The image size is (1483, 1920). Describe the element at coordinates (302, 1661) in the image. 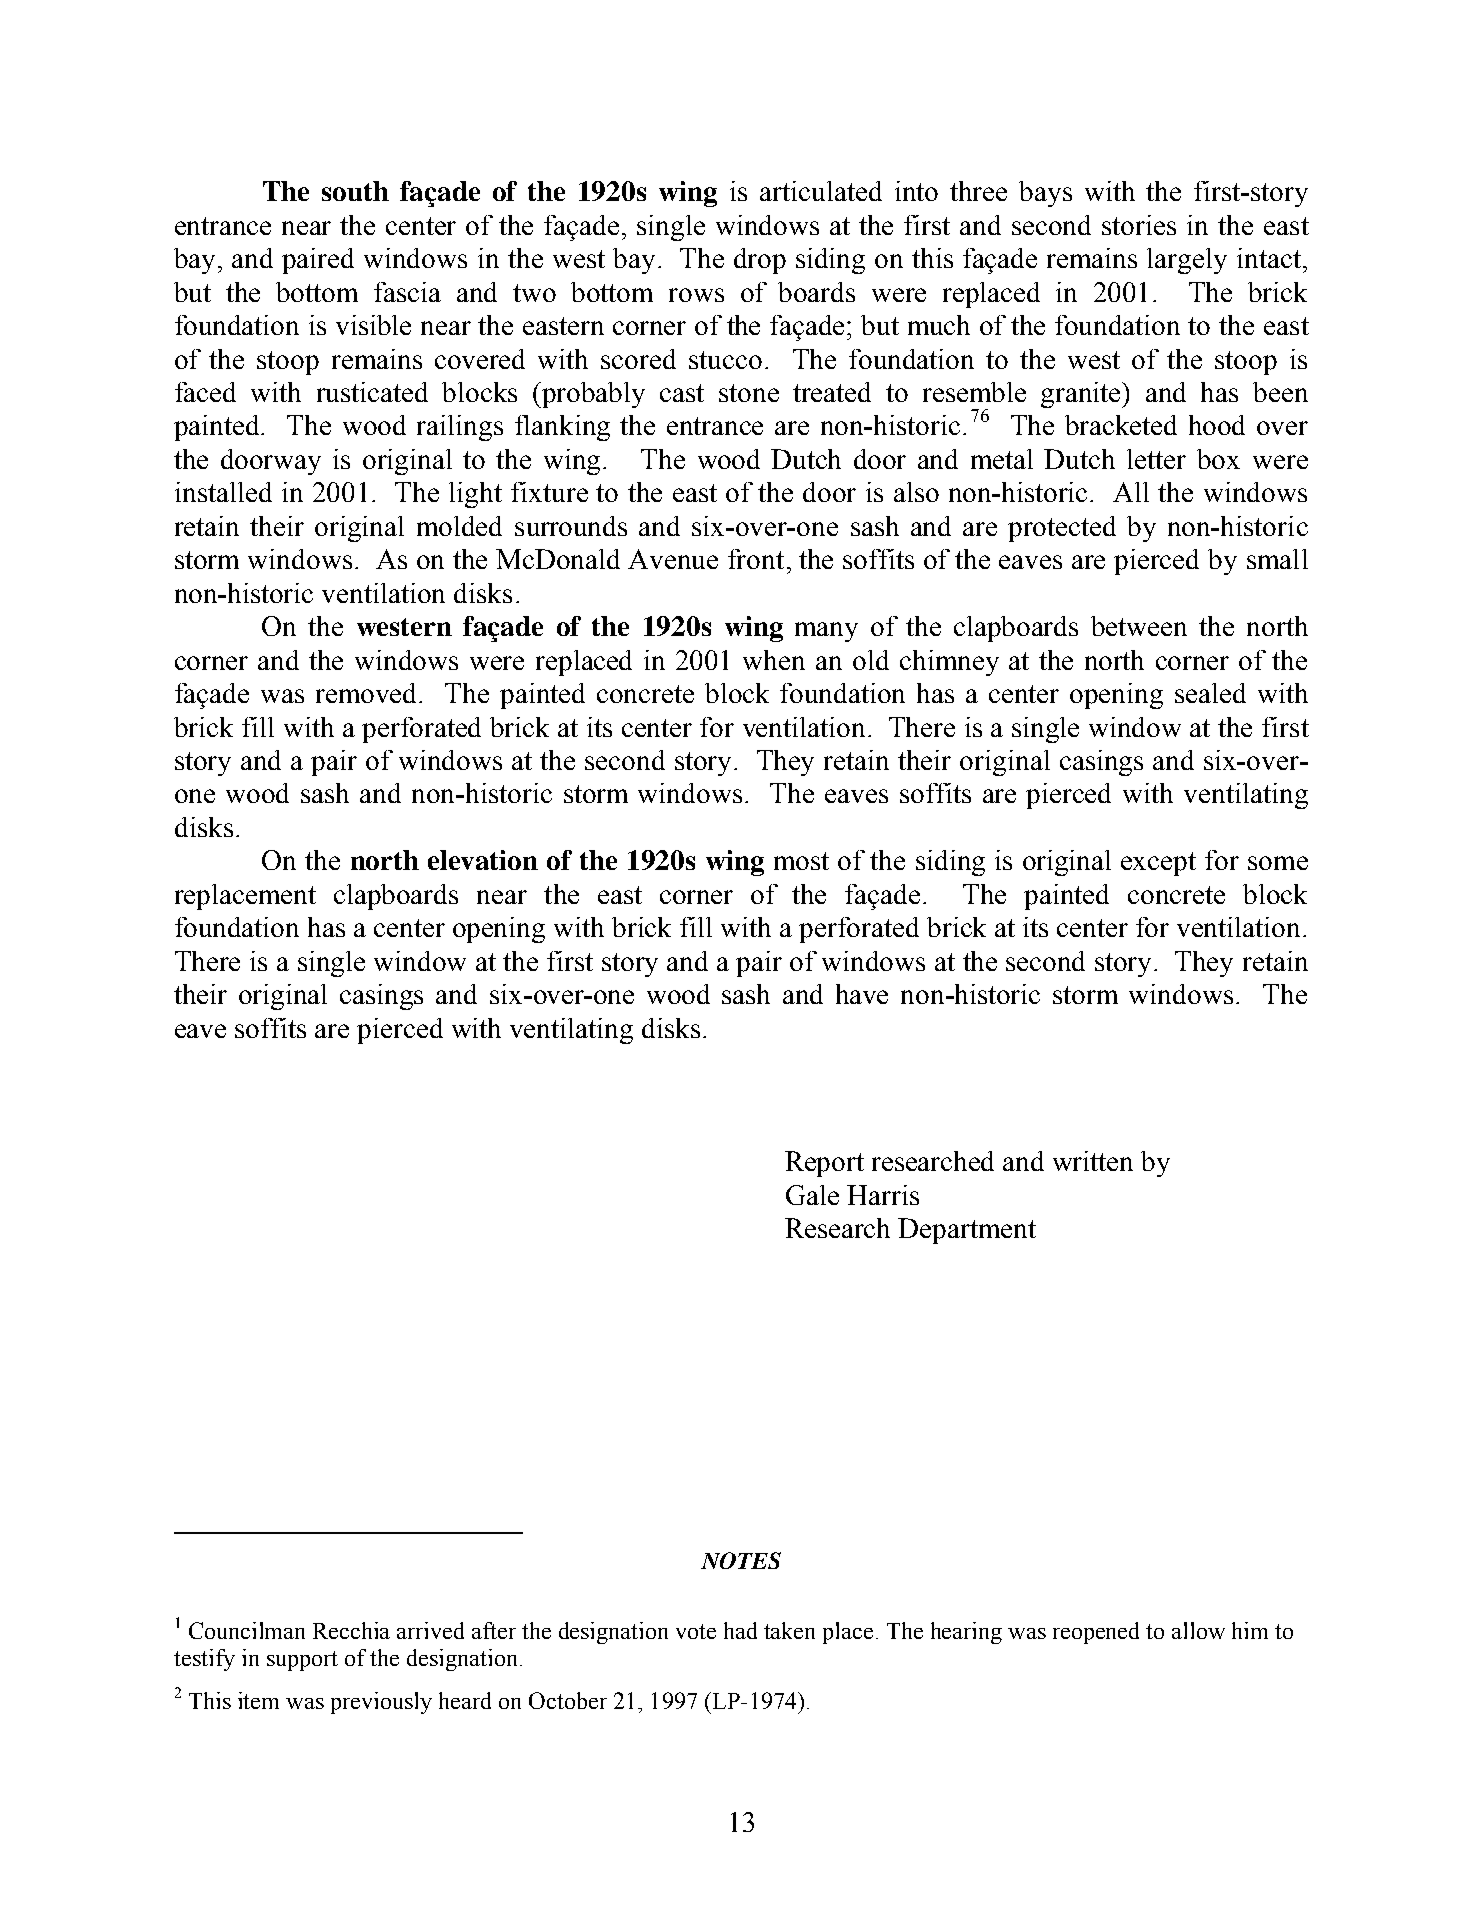

I see `support` at that location.
